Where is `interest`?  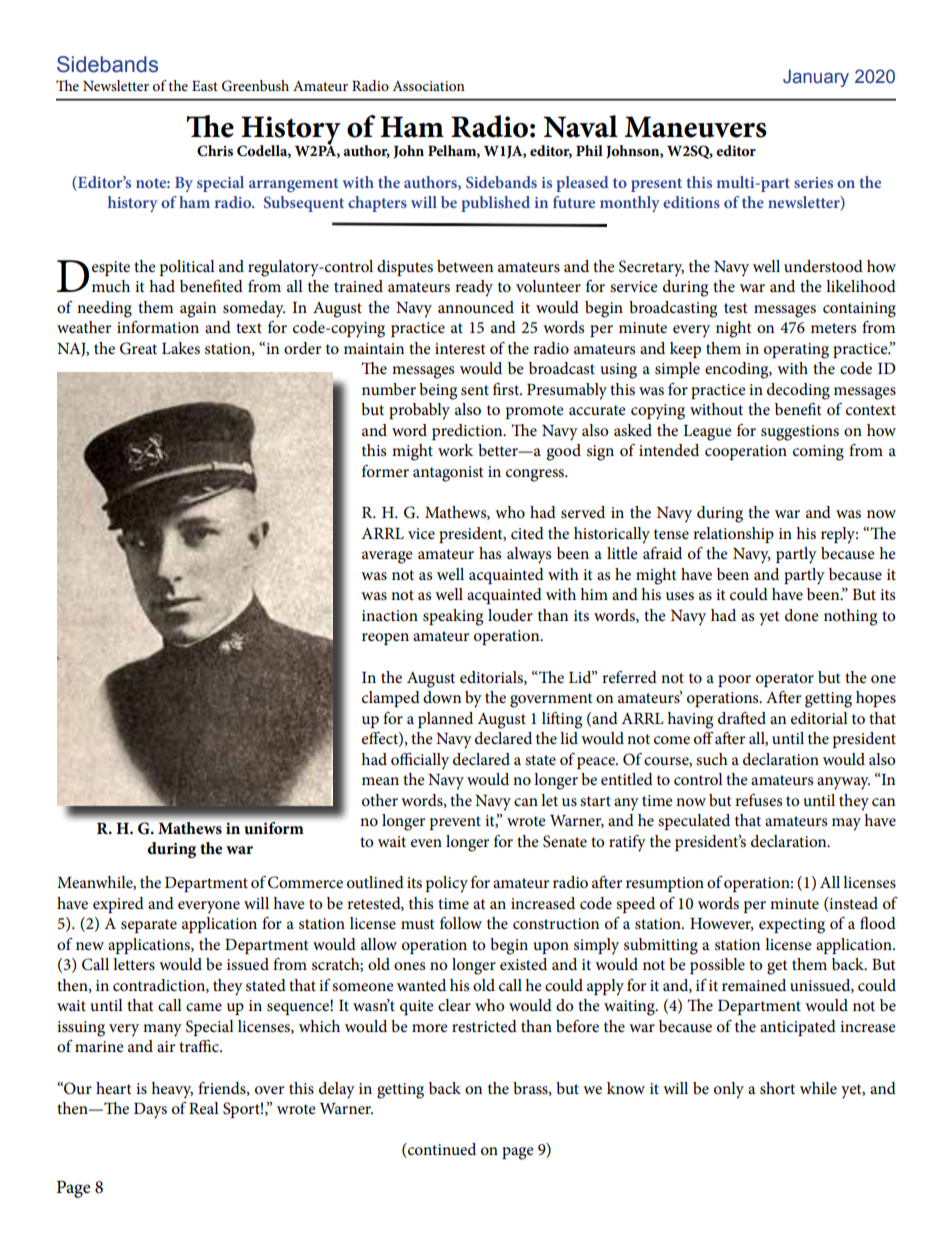 interest is located at coordinates (460, 348).
